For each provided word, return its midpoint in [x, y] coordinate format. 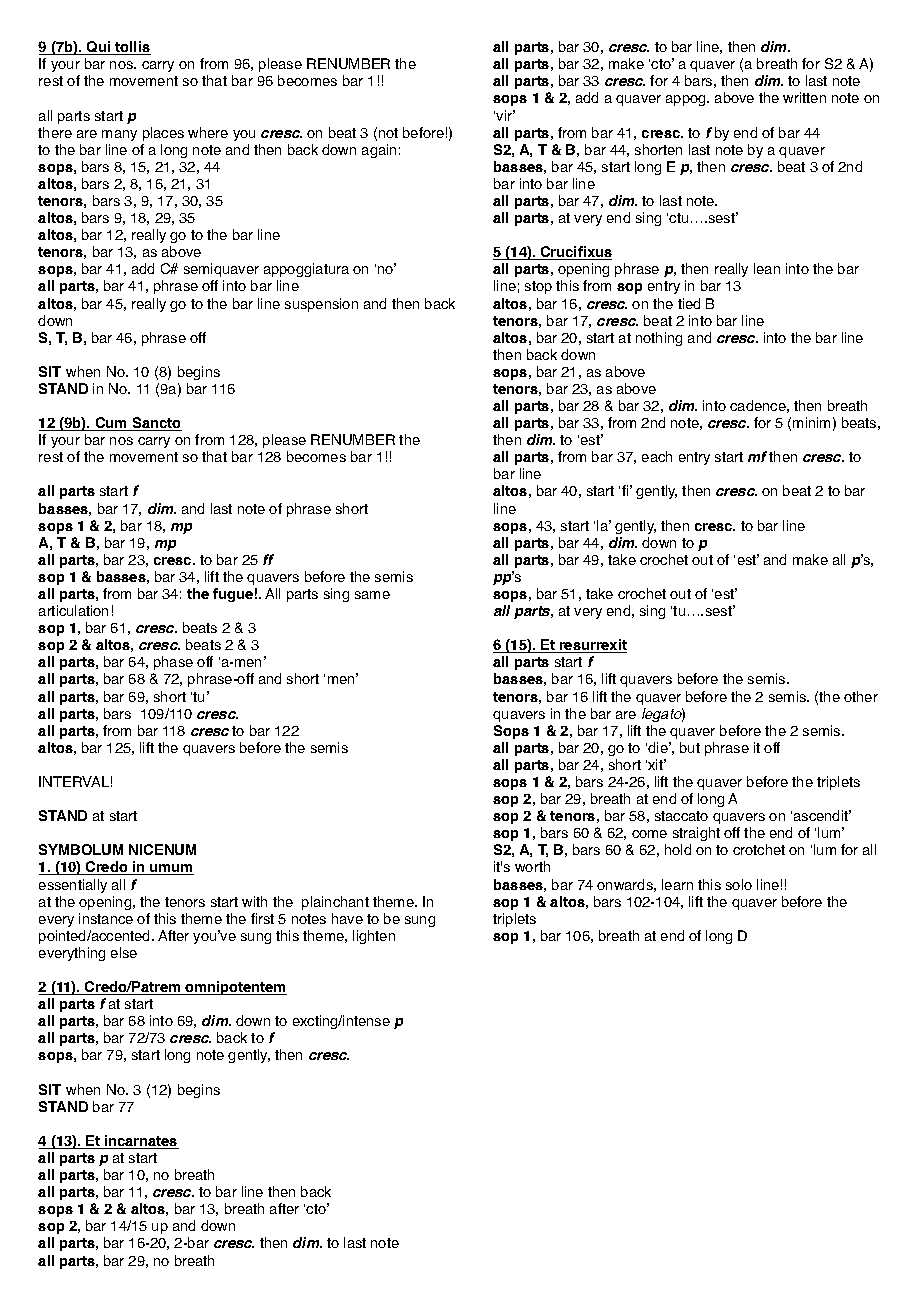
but [690, 747]
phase [173, 663]
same [372, 595]
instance [106, 918]
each [657, 456]
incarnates [141, 1142]
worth [532, 866]
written [804, 97]
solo [739, 884]
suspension [321, 305]
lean [767, 268]
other [861, 696]
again [379, 151]
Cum [111, 424]
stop [538, 287]
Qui [99, 48]
